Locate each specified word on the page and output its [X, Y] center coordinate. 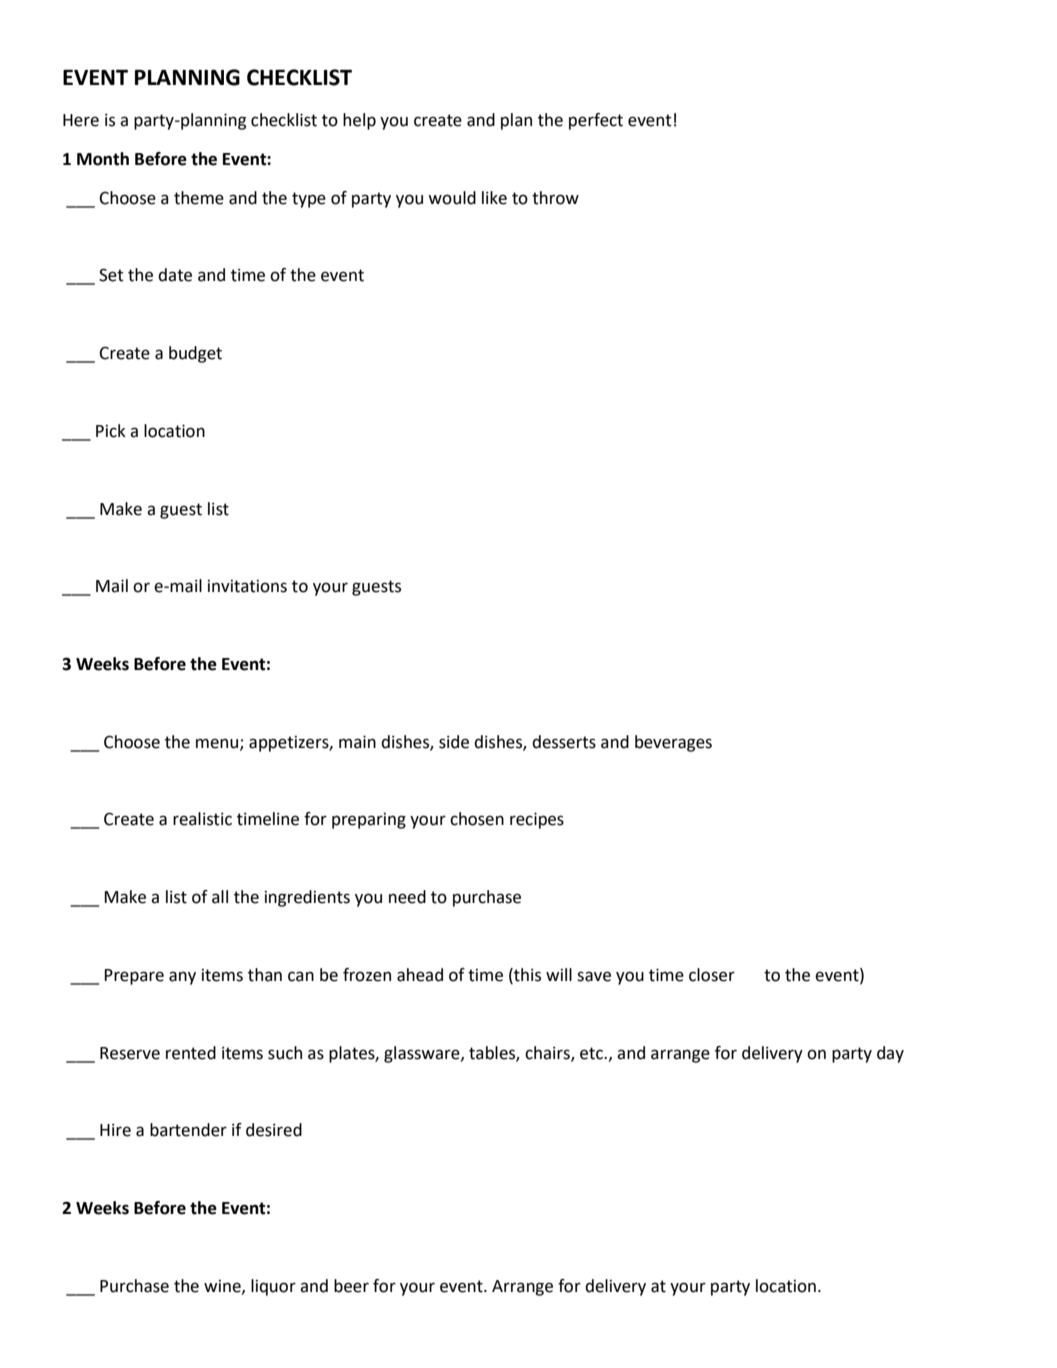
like [494, 198]
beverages [673, 743]
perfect [596, 121]
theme [199, 198]
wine [223, 1287]
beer [351, 1286]
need [407, 897]
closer [712, 975]
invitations [247, 586]
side [454, 742]
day [890, 1054]
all [220, 897]
